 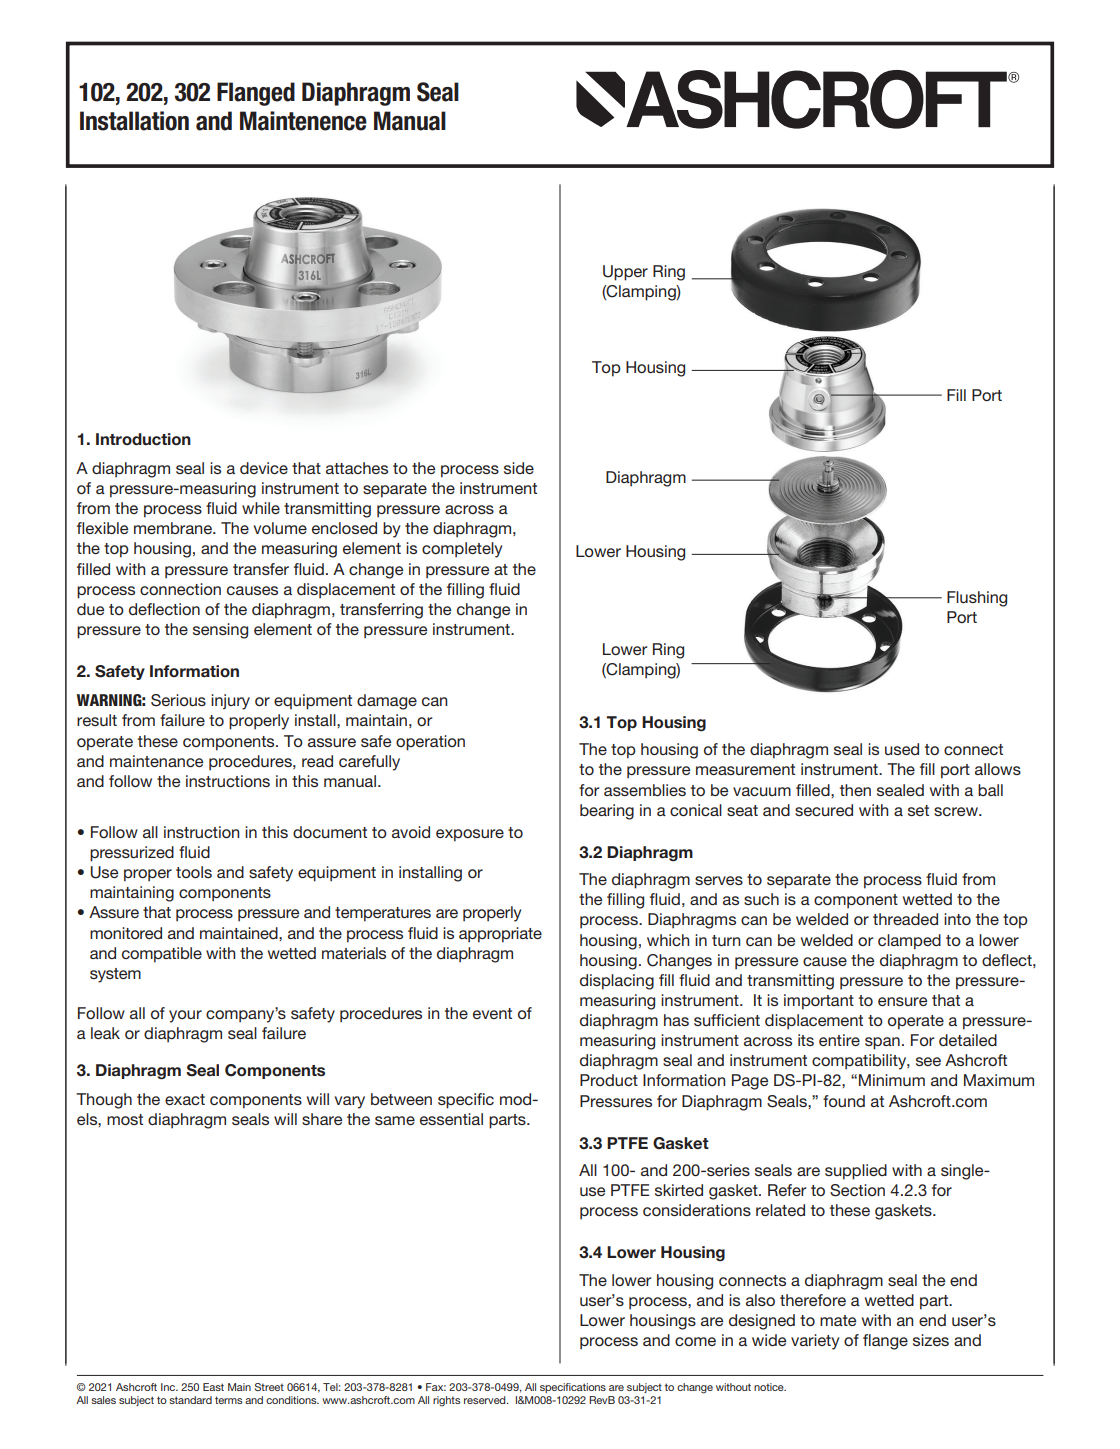 I want to click on Flushing, so click(x=977, y=599).
